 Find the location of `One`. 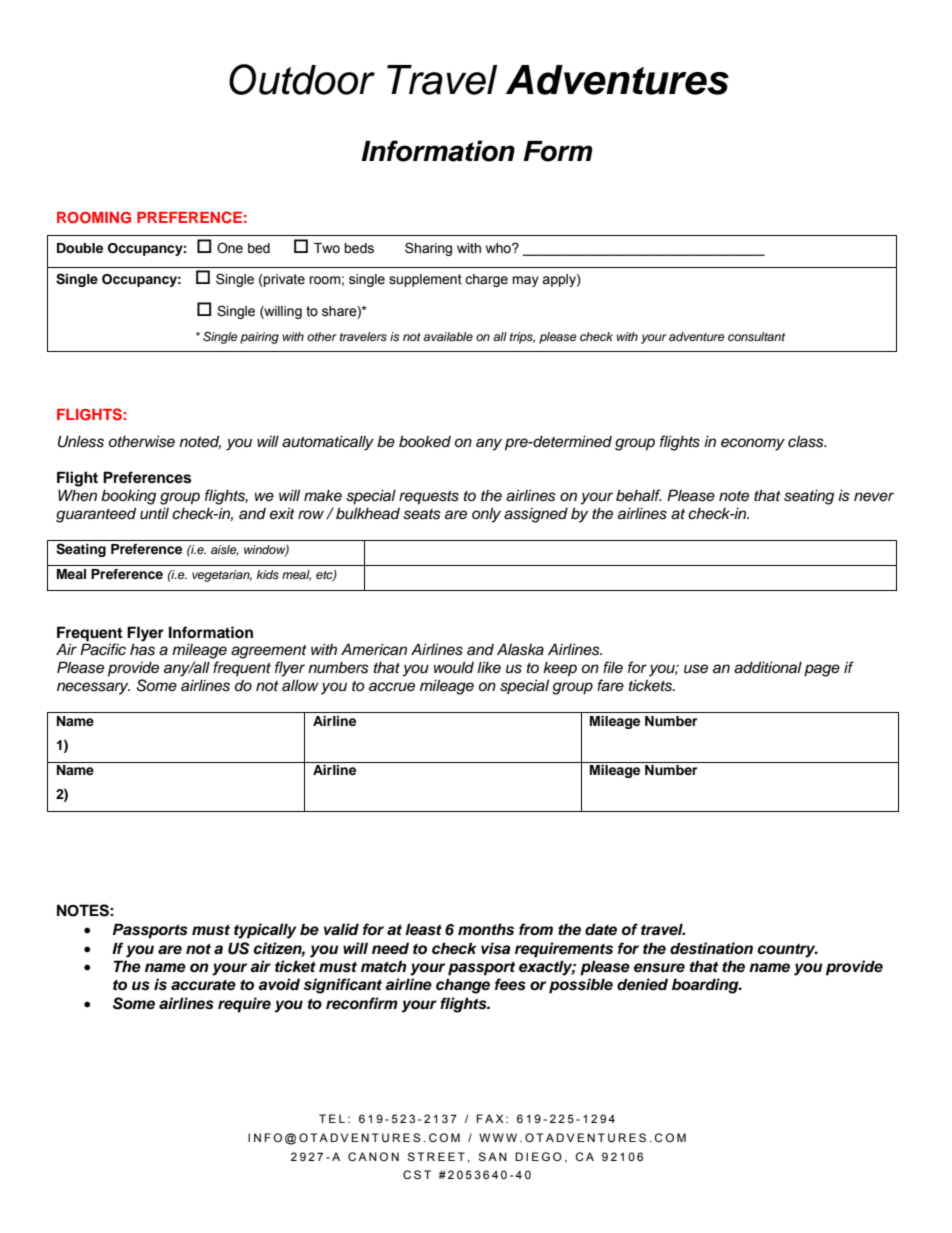

One is located at coordinates (230, 248).
